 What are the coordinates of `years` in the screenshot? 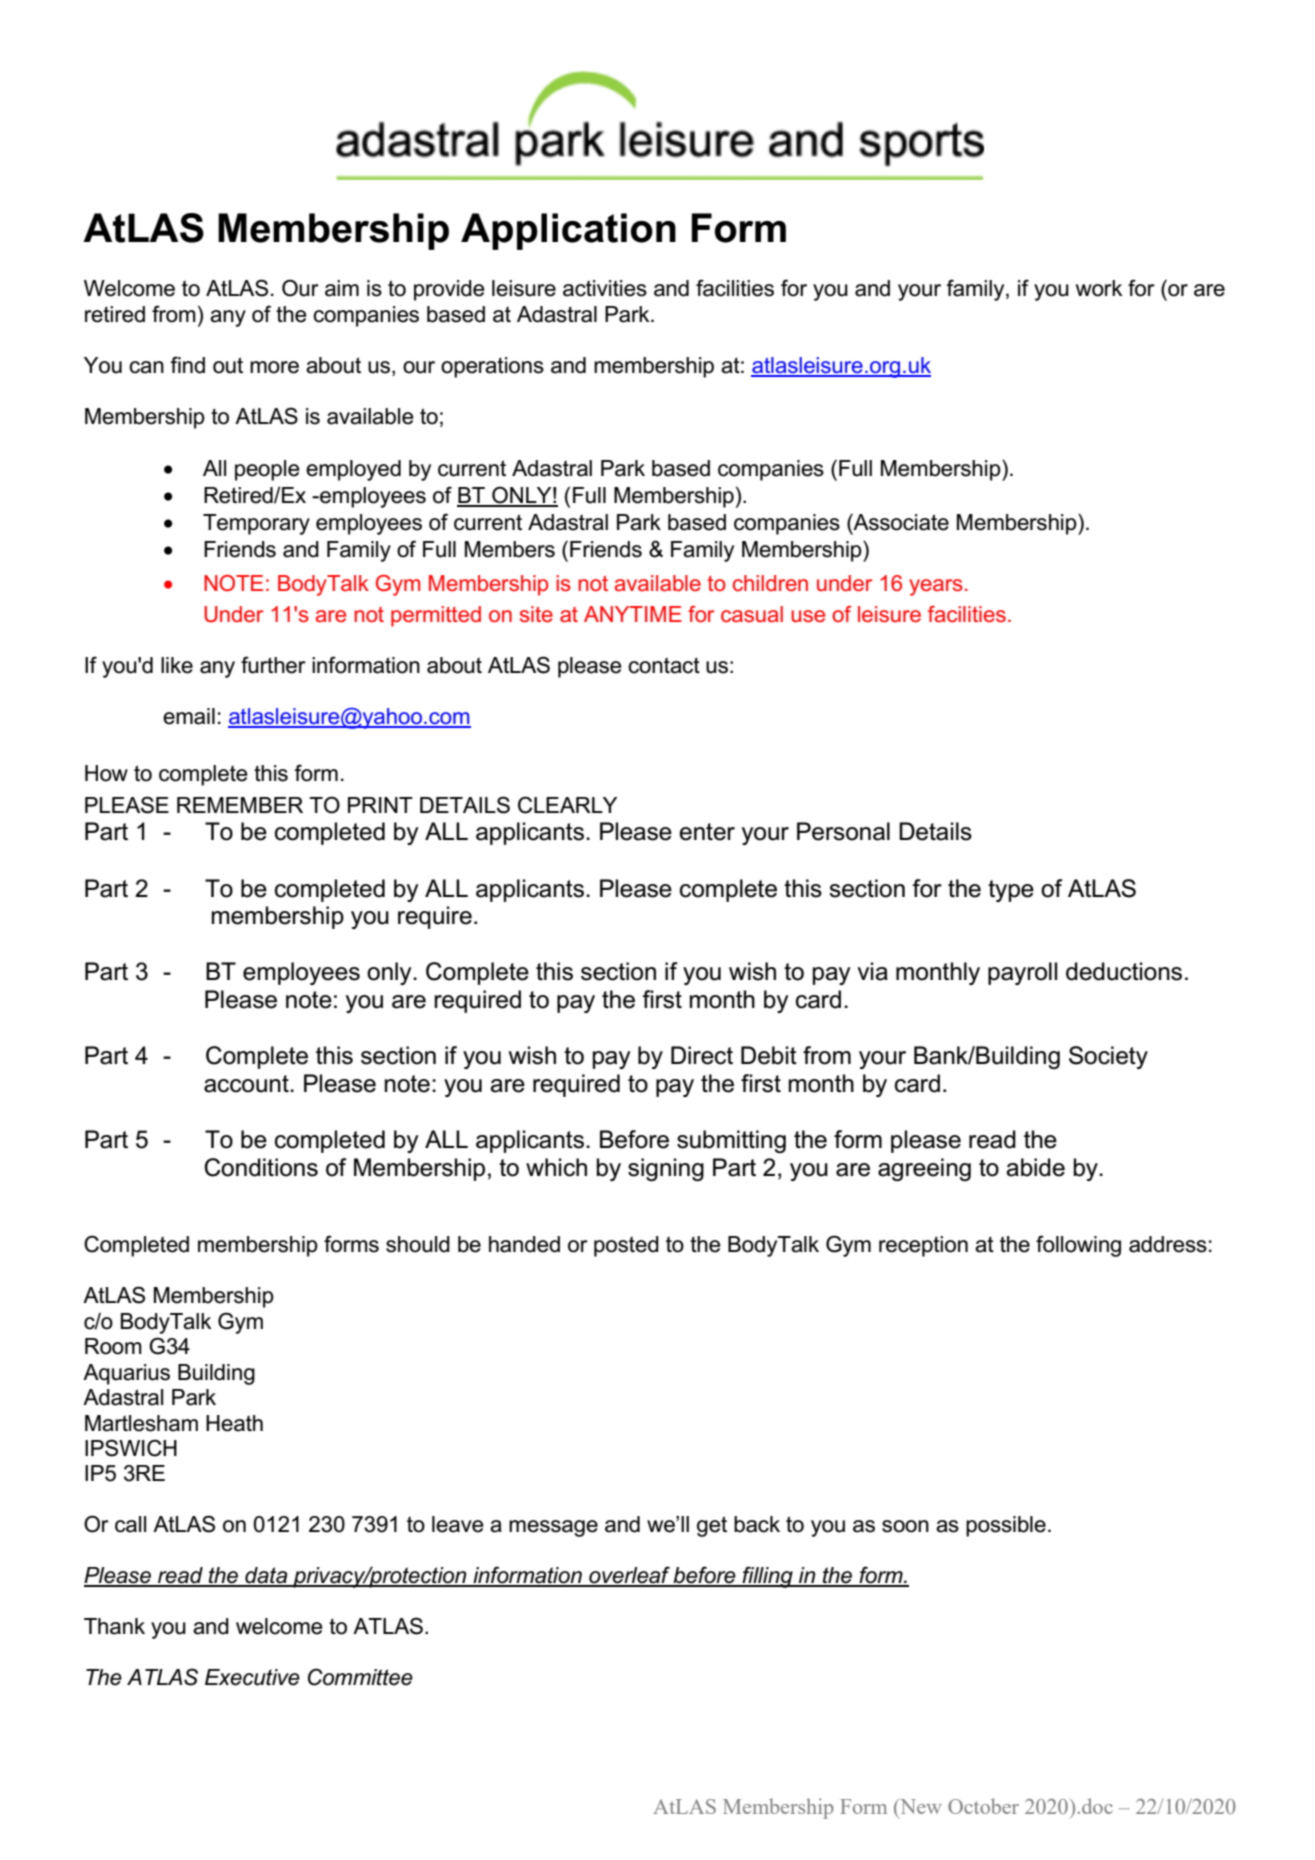 It's located at (936, 587).
